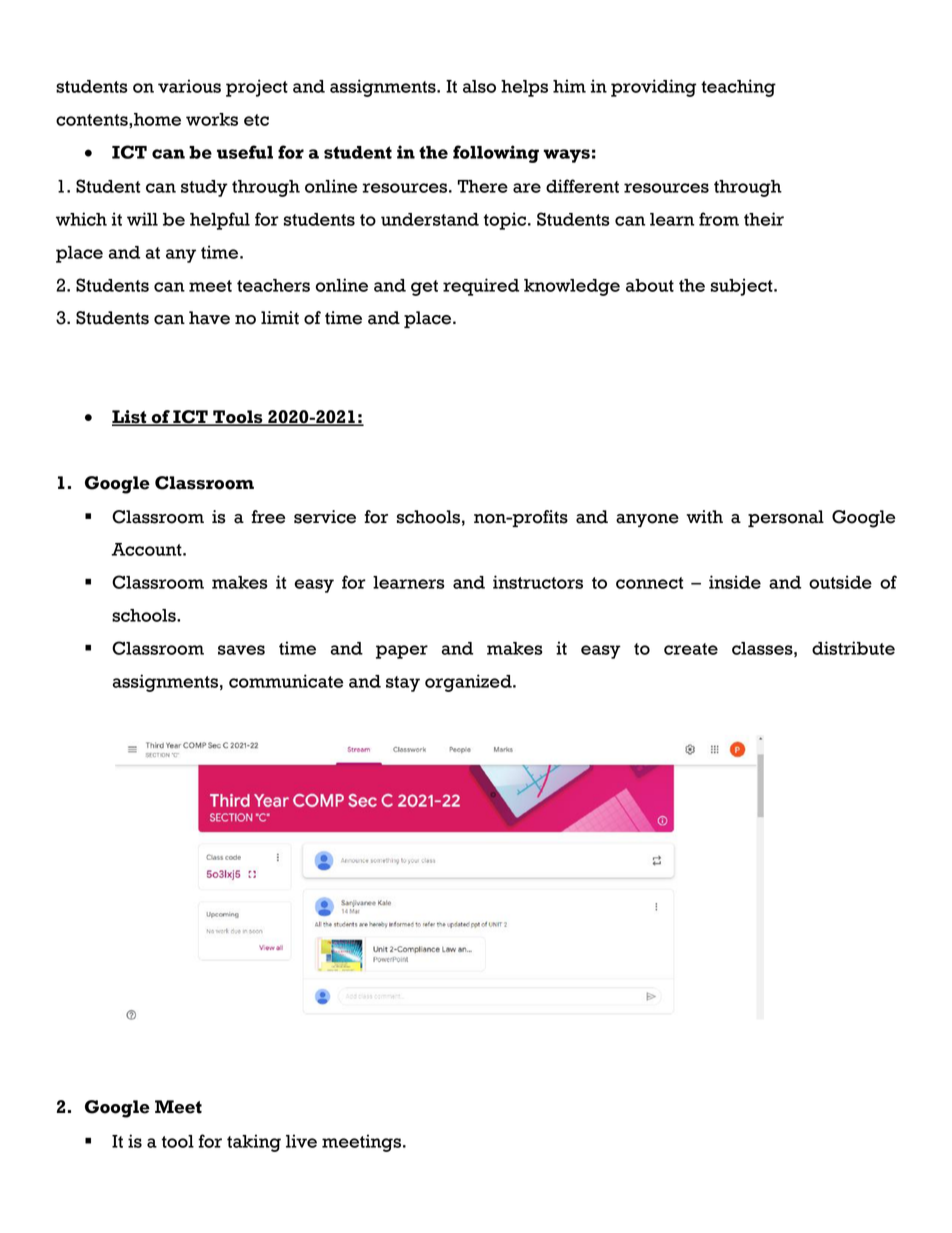  I want to click on distribute, so click(853, 648).
